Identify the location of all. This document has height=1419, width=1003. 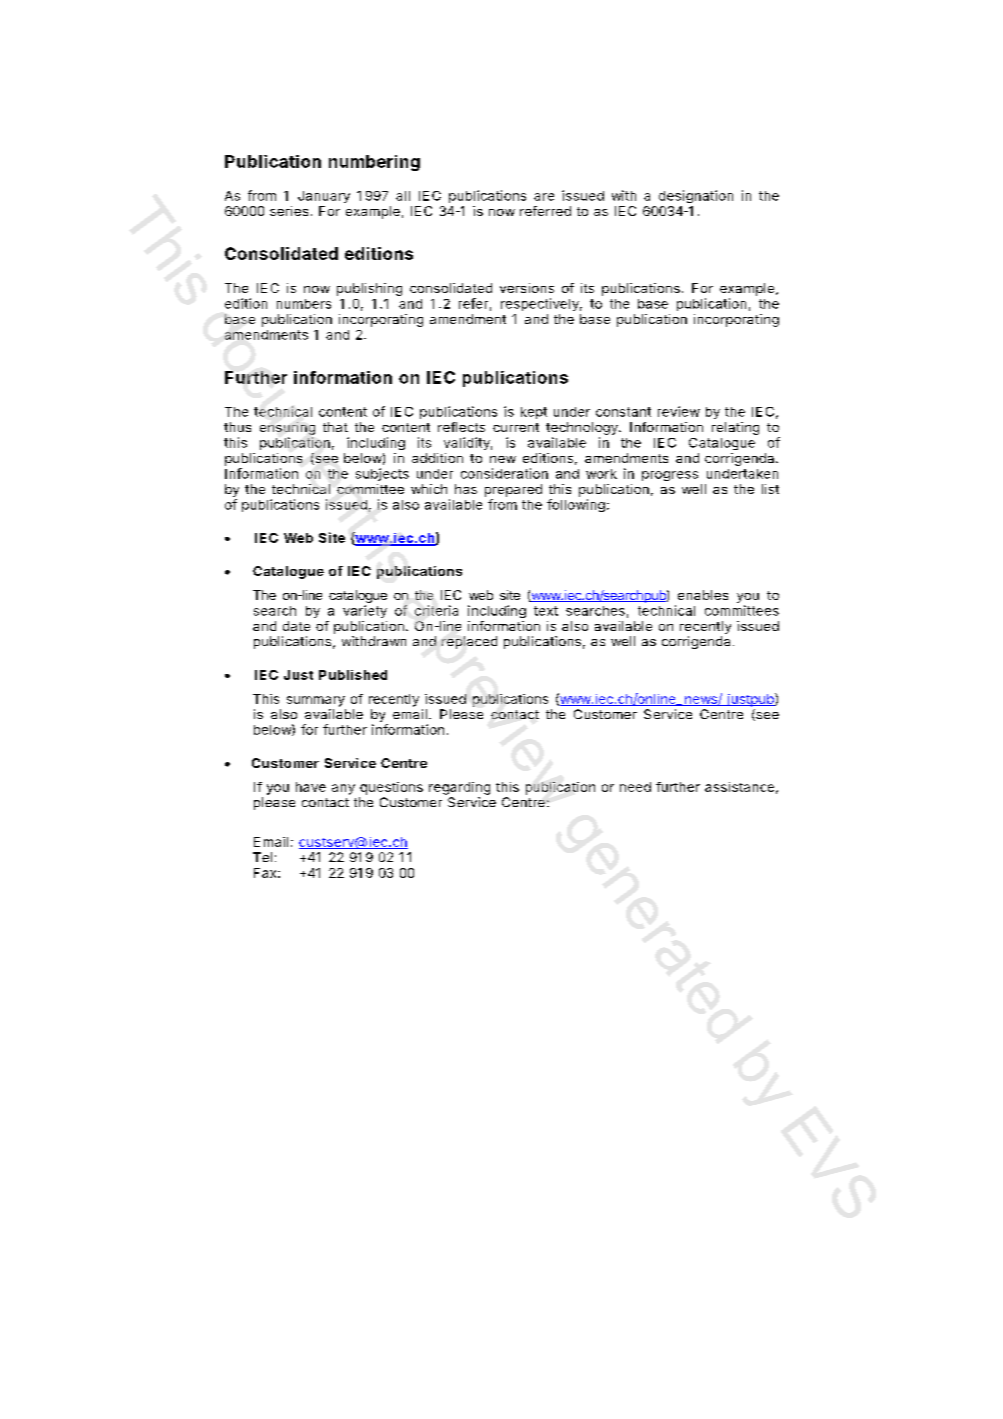
(403, 196).
